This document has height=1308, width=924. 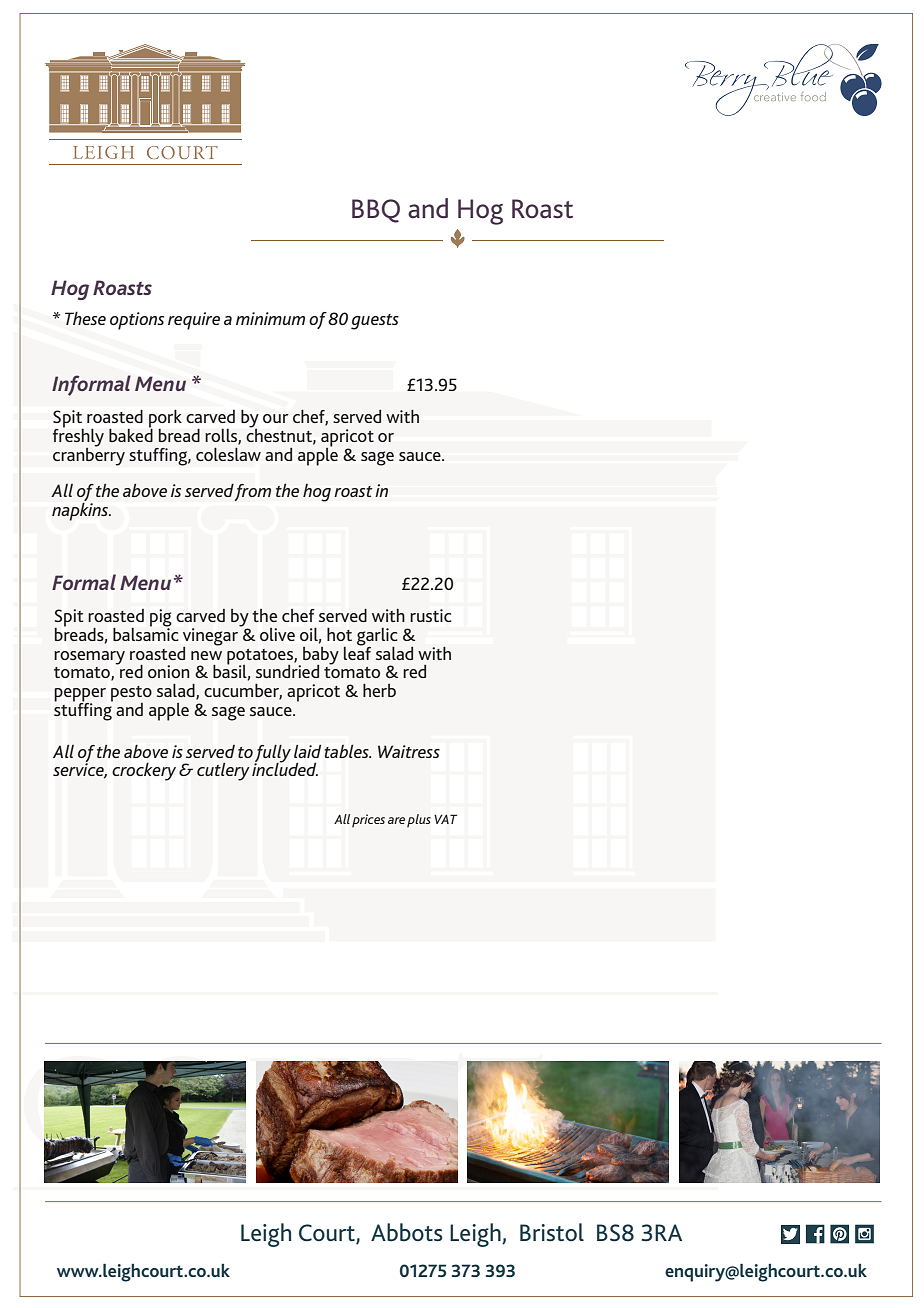 I want to click on Bristol, so click(x=552, y=1232).
